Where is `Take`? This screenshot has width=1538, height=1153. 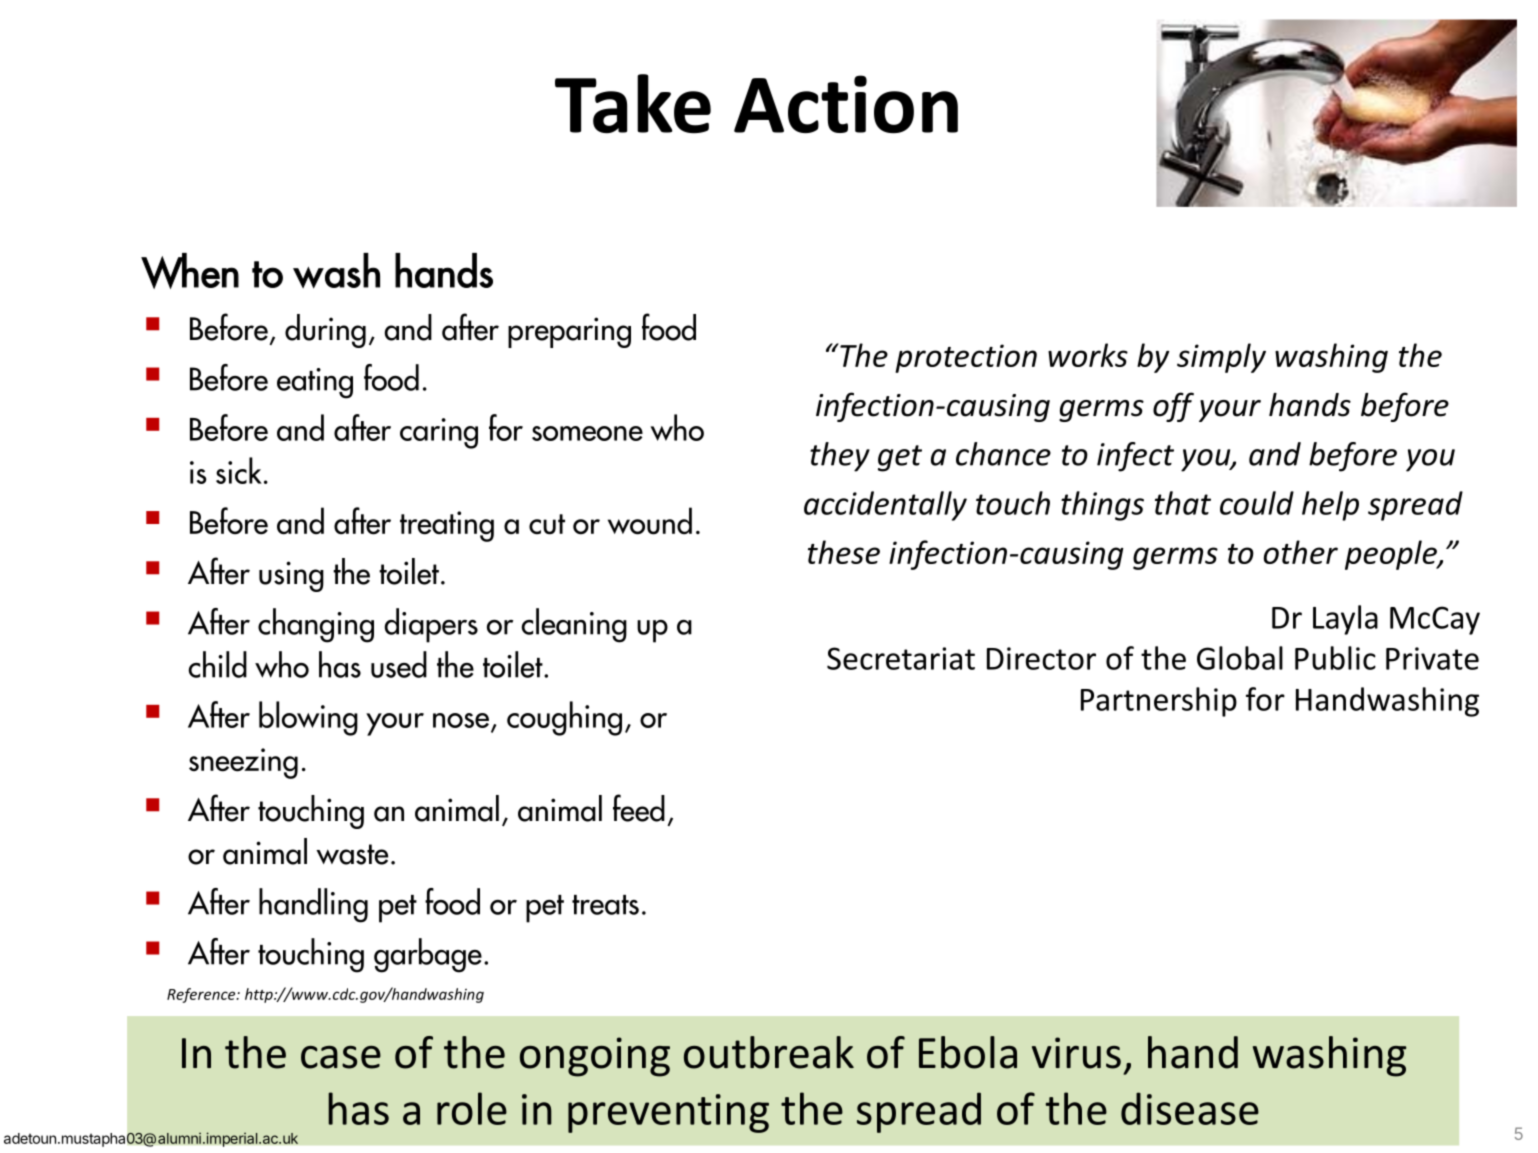
Take is located at coordinates (633, 103).
